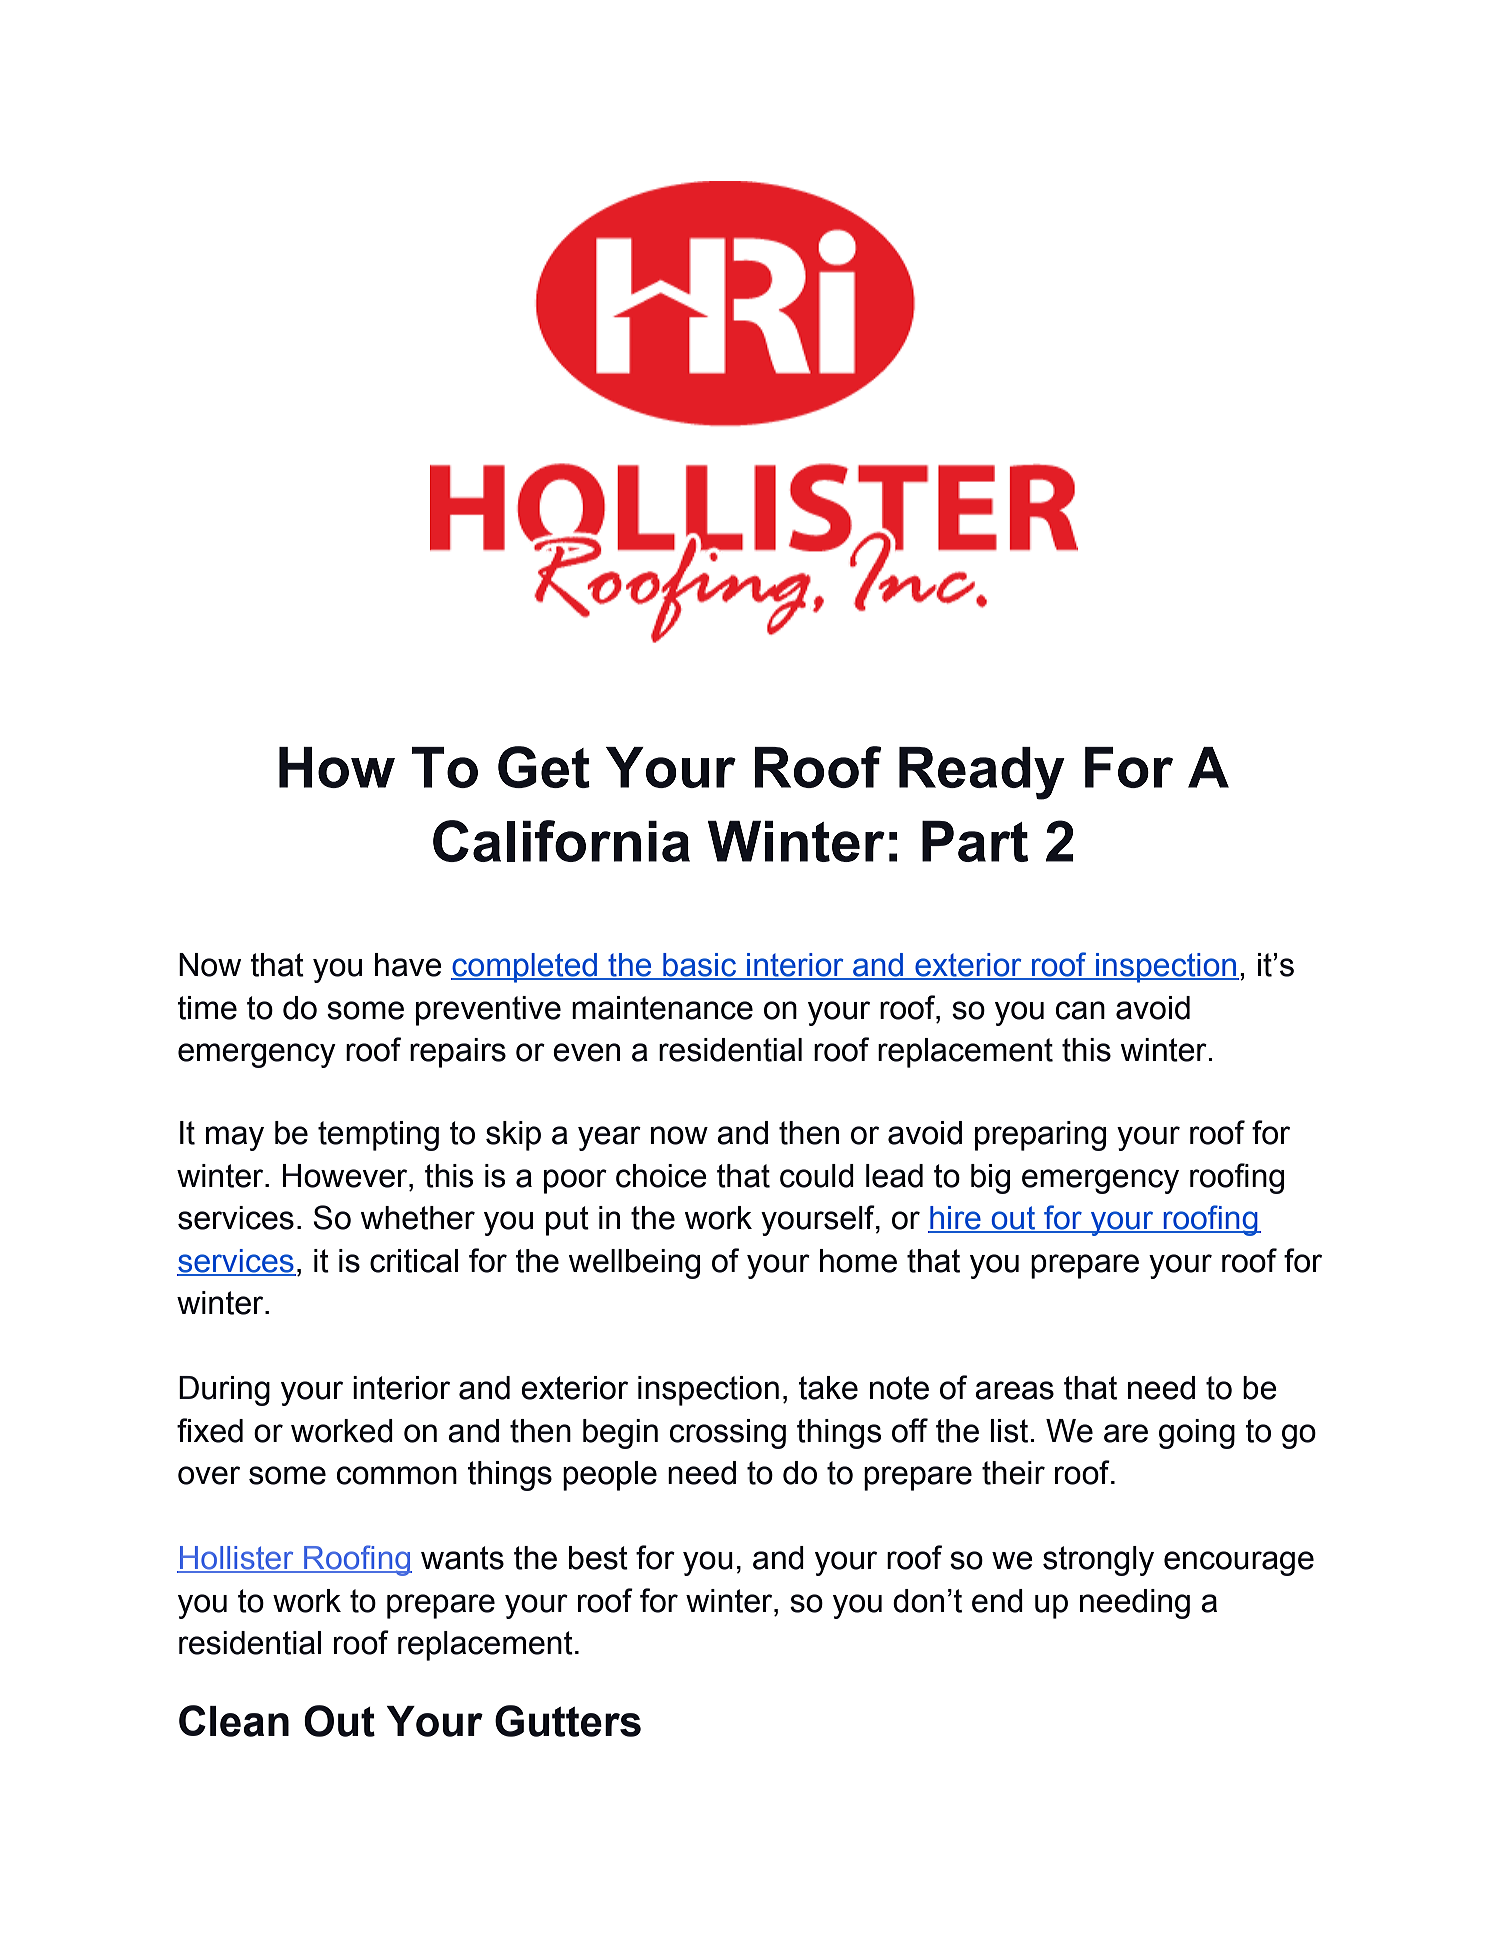  What do you see at coordinates (568, 1721) in the screenshot?
I see `Gutters` at bounding box center [568, 1721].
